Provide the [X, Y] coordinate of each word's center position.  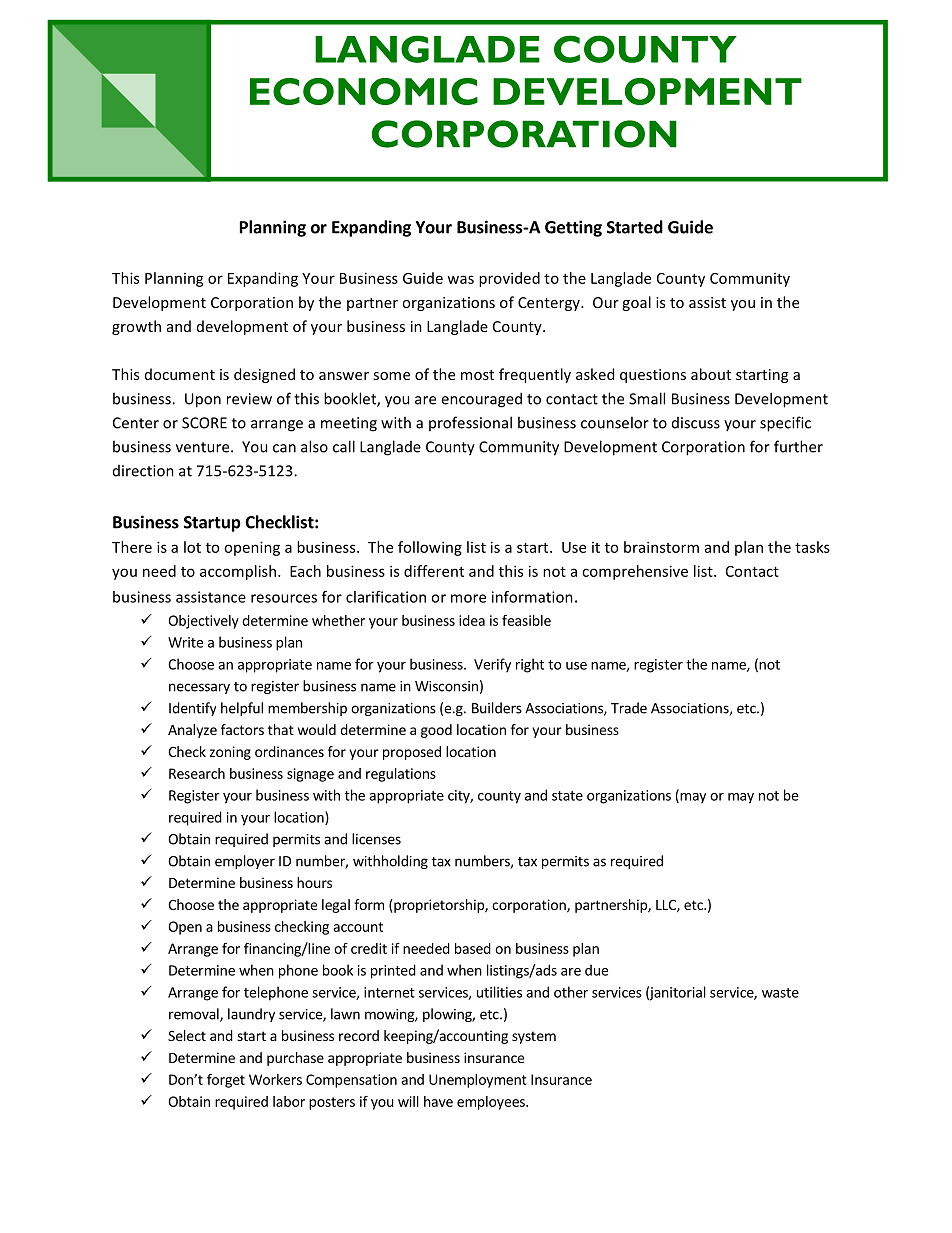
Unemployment [478, 1081]
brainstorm [661, 547]
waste [780, 993]
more [468, 598]
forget [226, 1081]
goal [636, 303]
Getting [573, 228]
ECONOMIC [364, 91]
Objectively [203, 622]
